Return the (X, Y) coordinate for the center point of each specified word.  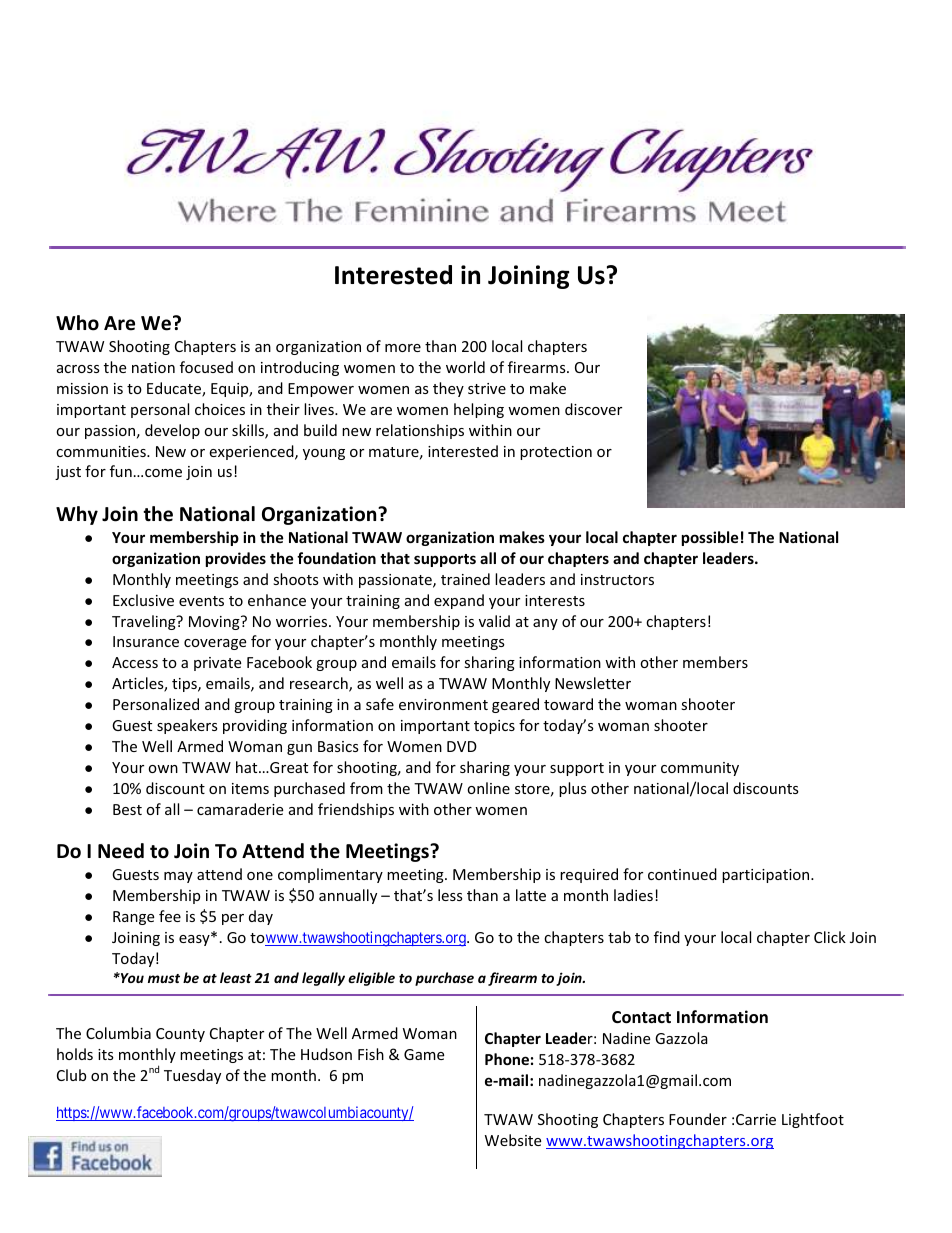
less (450, 895)
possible (710, 538)
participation (767, 876)
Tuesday (192, 1076)
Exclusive (143, 600)
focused (206, 367)
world (465, 367)
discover (593, 409)
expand (459, 601)
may (178, 877)
